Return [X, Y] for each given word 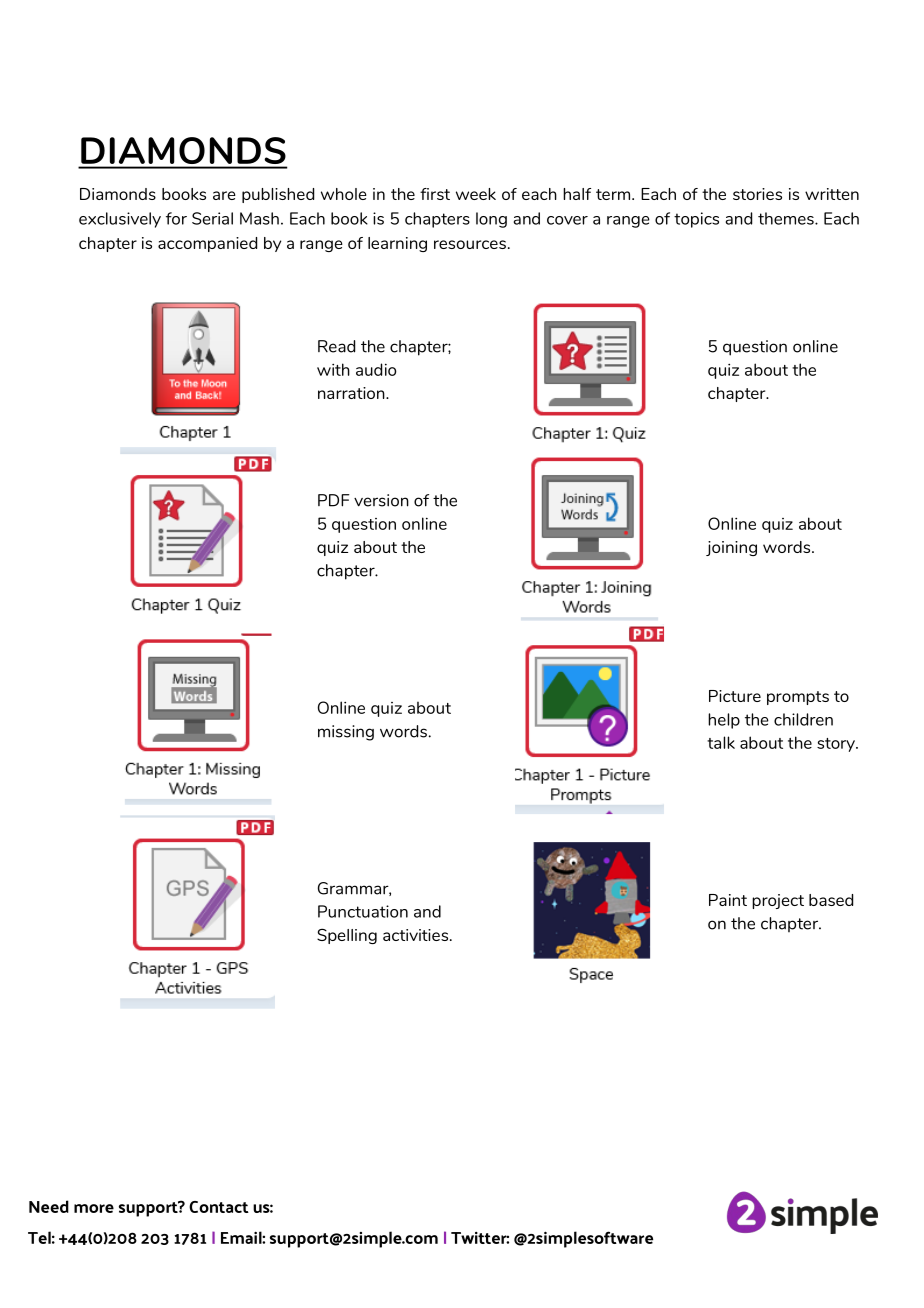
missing [346, 733]
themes [787, 218]
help [724, 721]
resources [470, 244]
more [94, 1208]
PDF [334, 500]
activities [417, 935]
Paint [728, 900]
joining [731, 548]
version [381, 500]
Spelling [347, 936]
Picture [735, 696]
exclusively [120, 220]
